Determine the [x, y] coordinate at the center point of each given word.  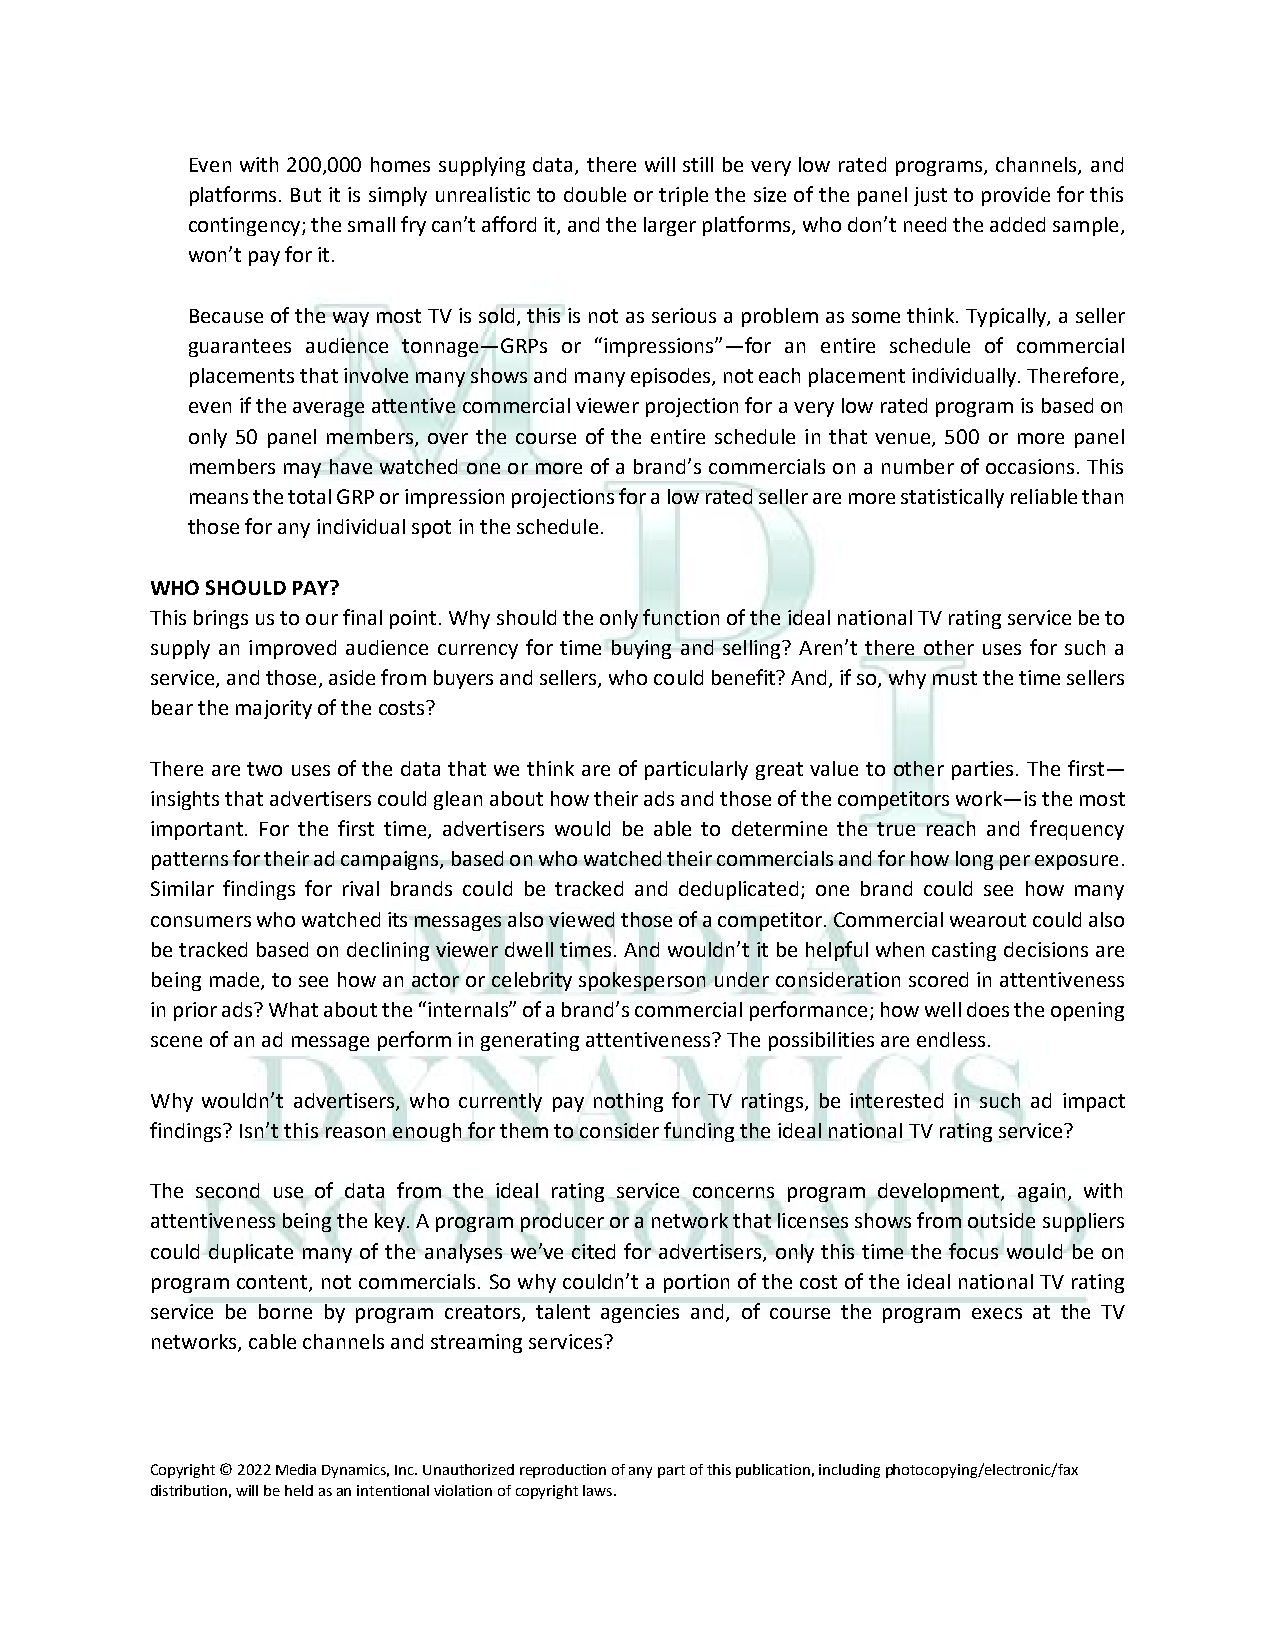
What [293, 1009]
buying [641, 649]
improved [292, 649]
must [955, 678]
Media [296, 1469]
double [595, 194]
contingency [246, 226]
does [988, 1009]
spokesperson [642, 981]
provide [1016, 196]
